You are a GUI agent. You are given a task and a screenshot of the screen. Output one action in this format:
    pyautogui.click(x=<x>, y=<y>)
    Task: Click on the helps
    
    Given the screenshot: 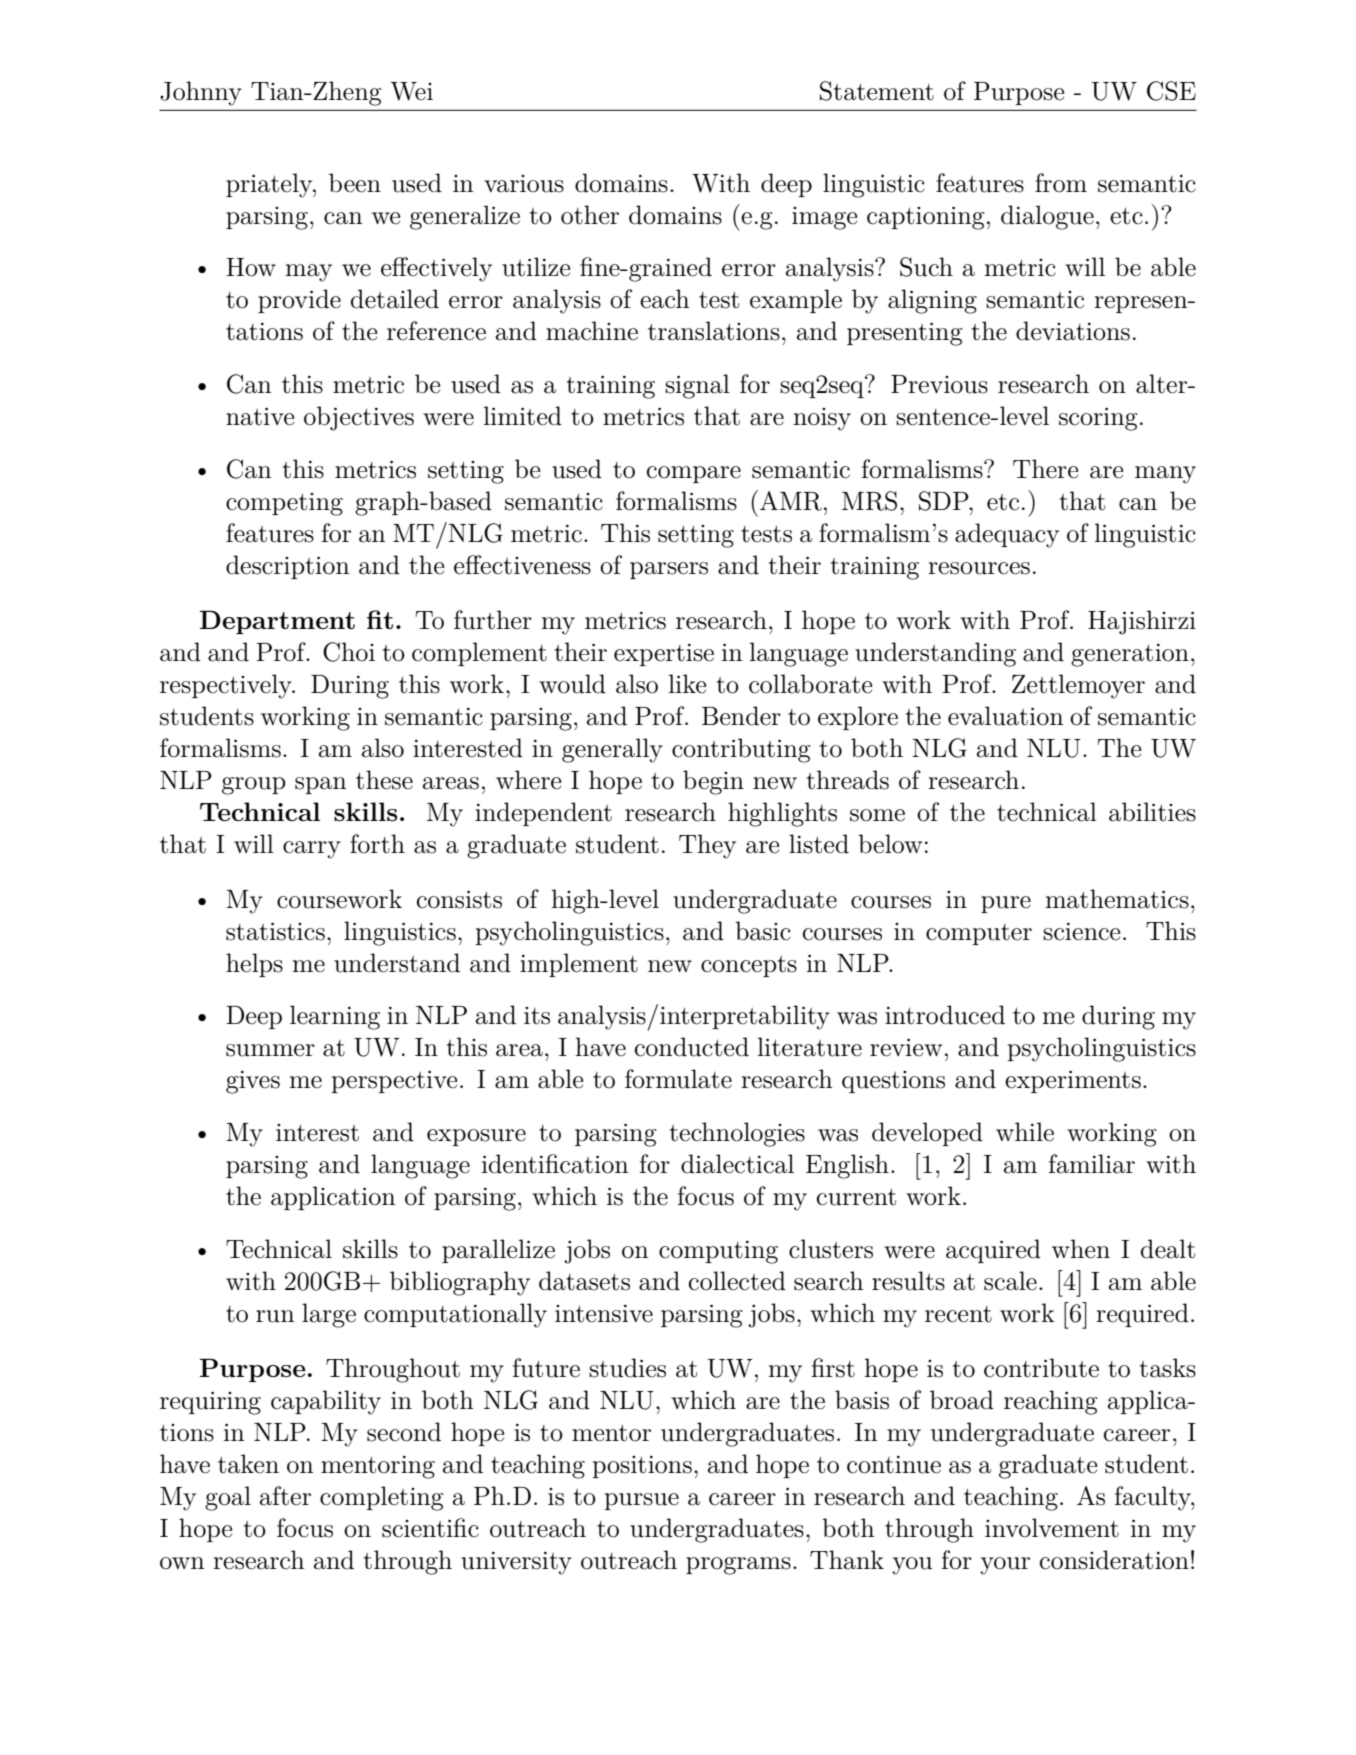 What is the action you would take?
    pyautogui.click(x=254, y=965)
